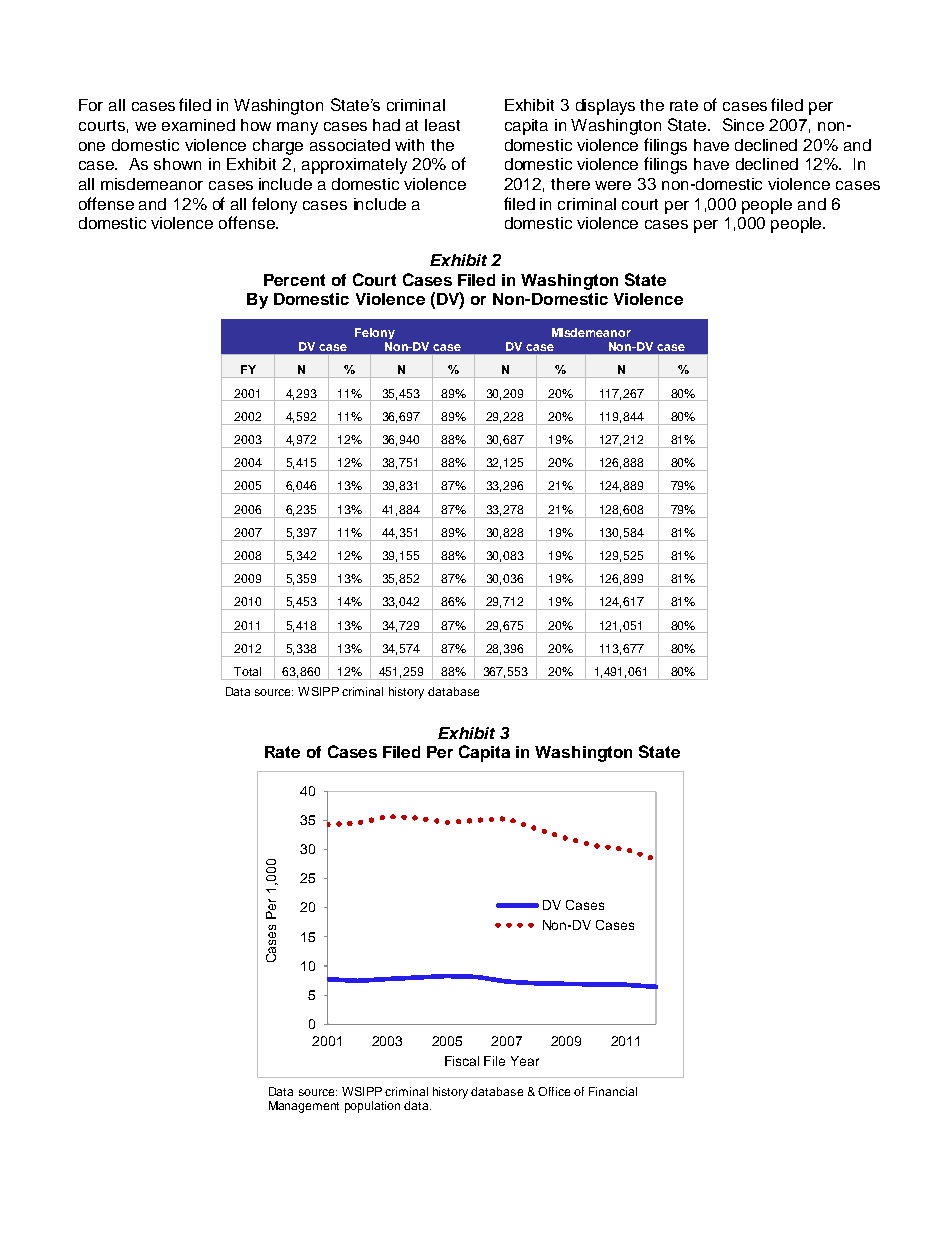 This screenshot has height=1233, width=952. Describe the element at coordinates (409, 145) in the screenshot. I see `with` at that location.
